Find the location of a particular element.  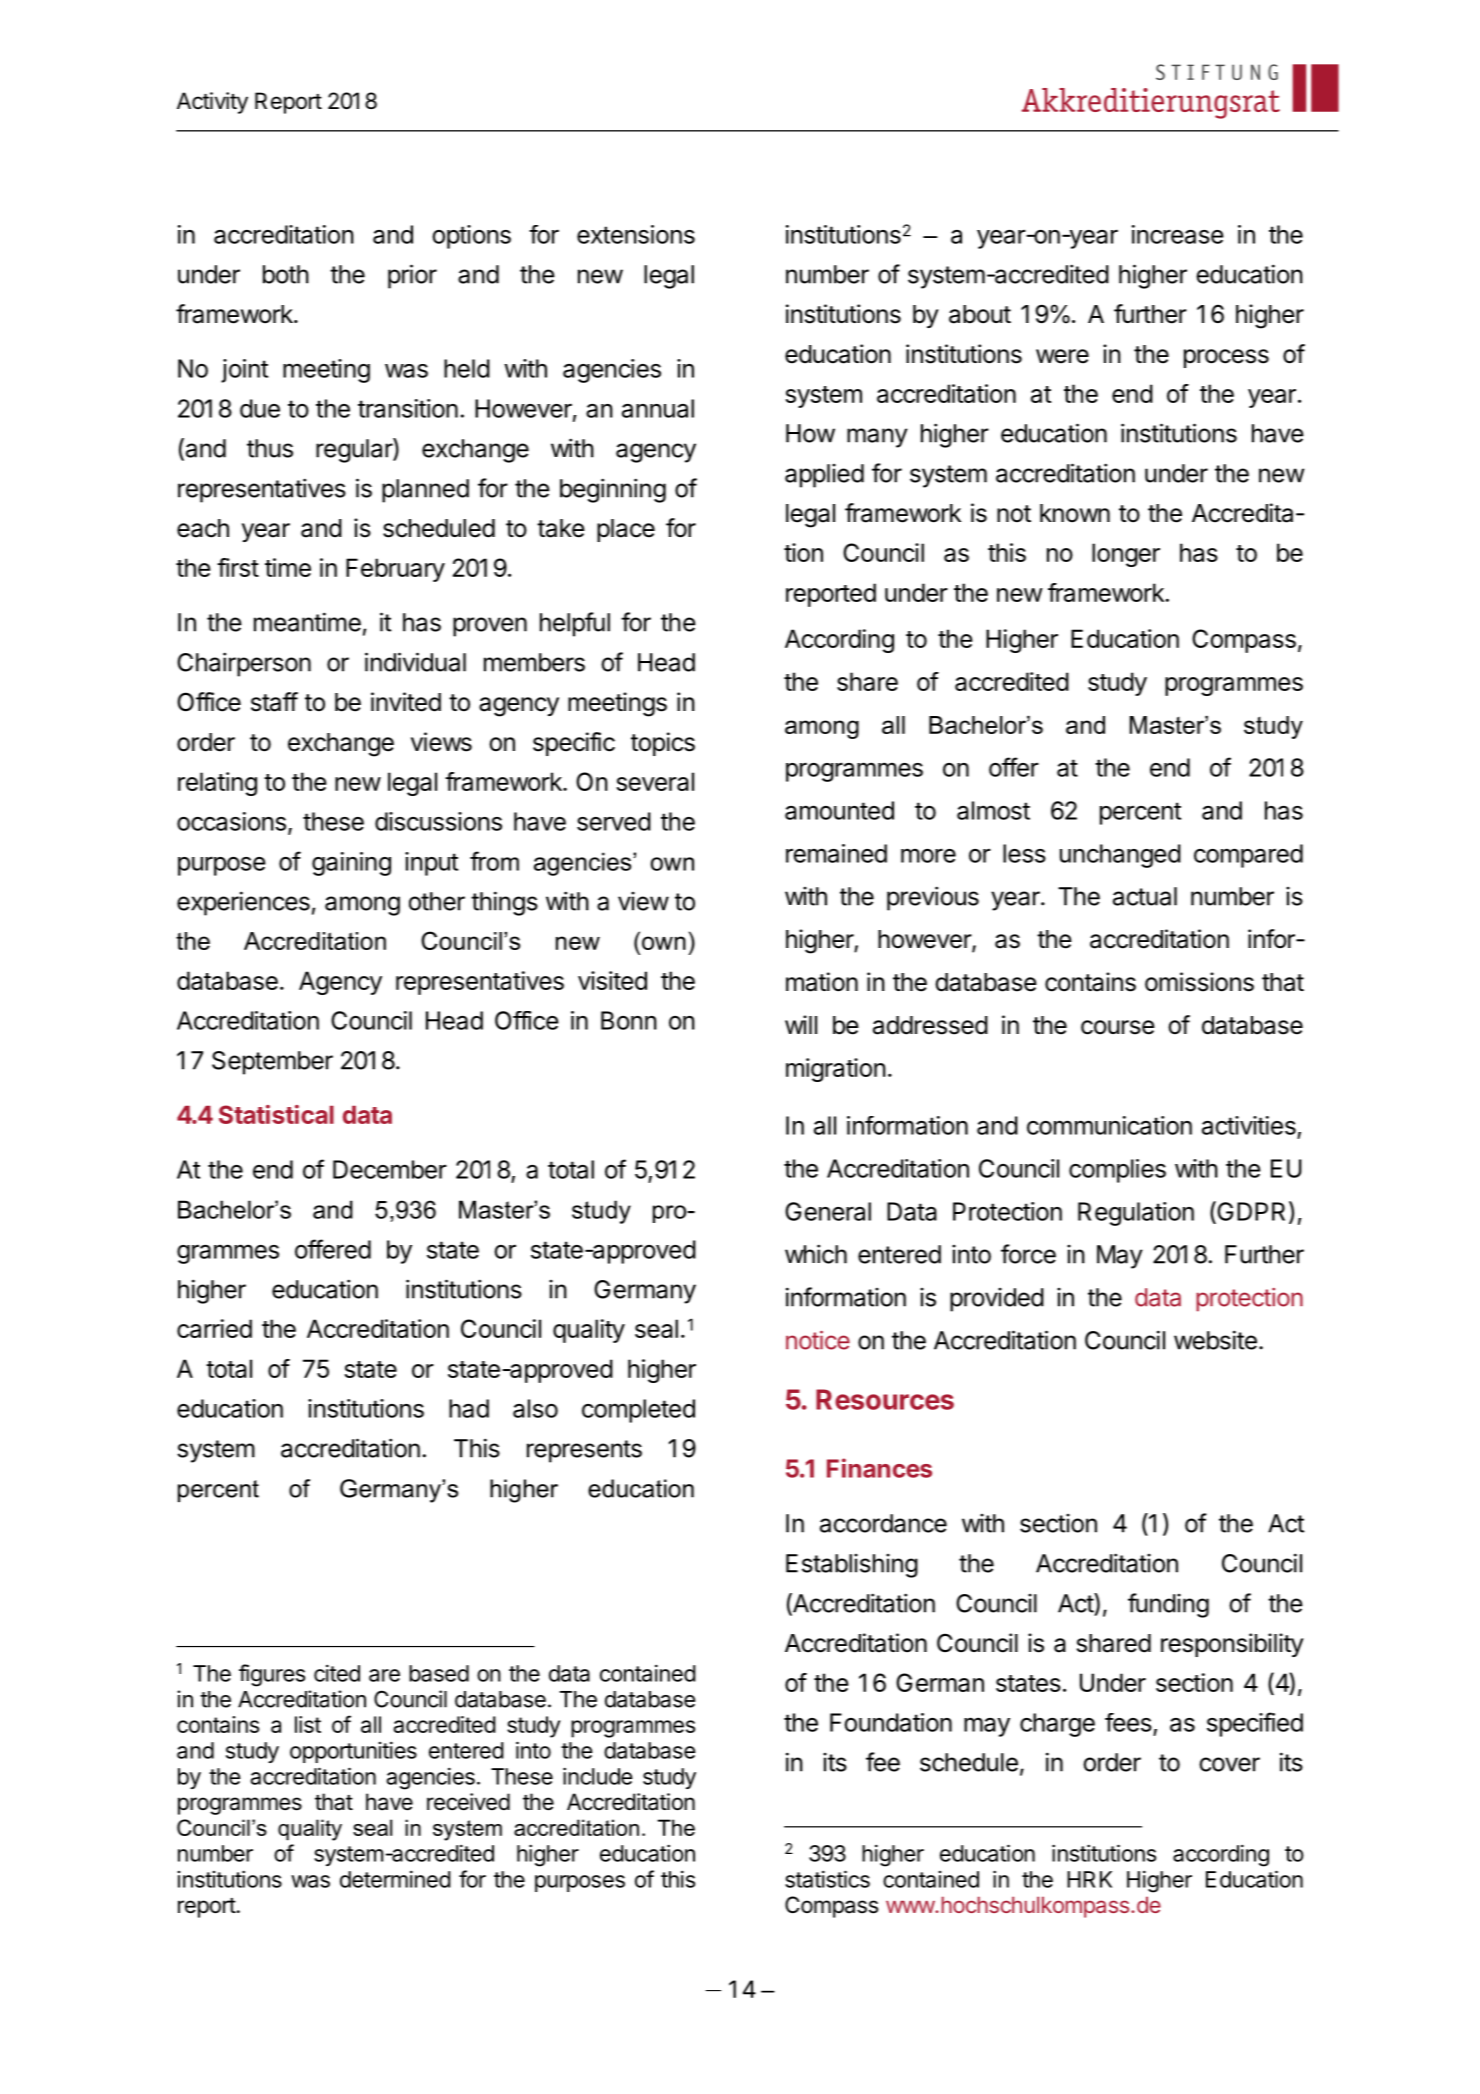

extensions is located at coordinates (636, 234).
